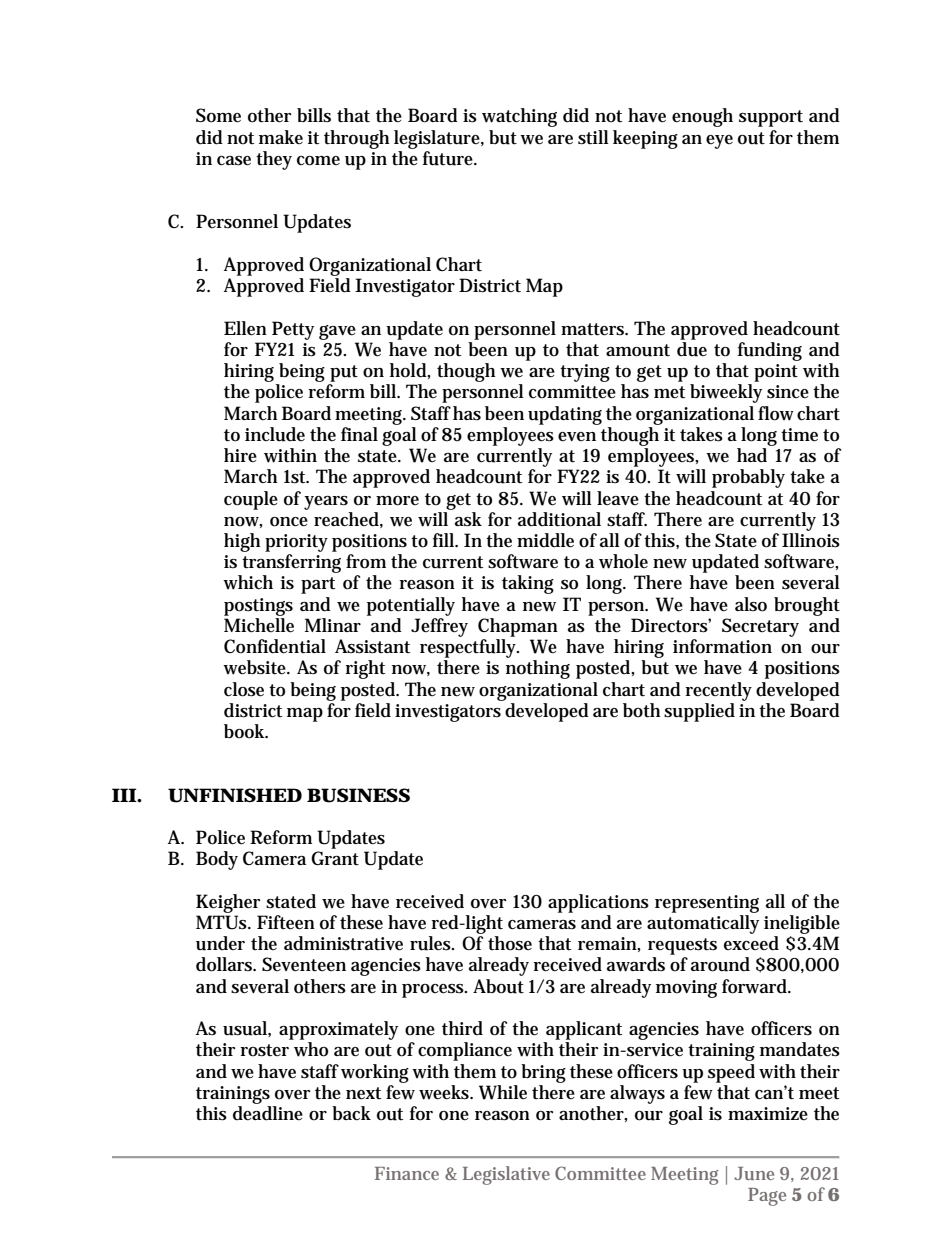 This image has width=952, height=1233. Describe the element at coordinates (754, 1173) in the image. I see `June` at that location.
